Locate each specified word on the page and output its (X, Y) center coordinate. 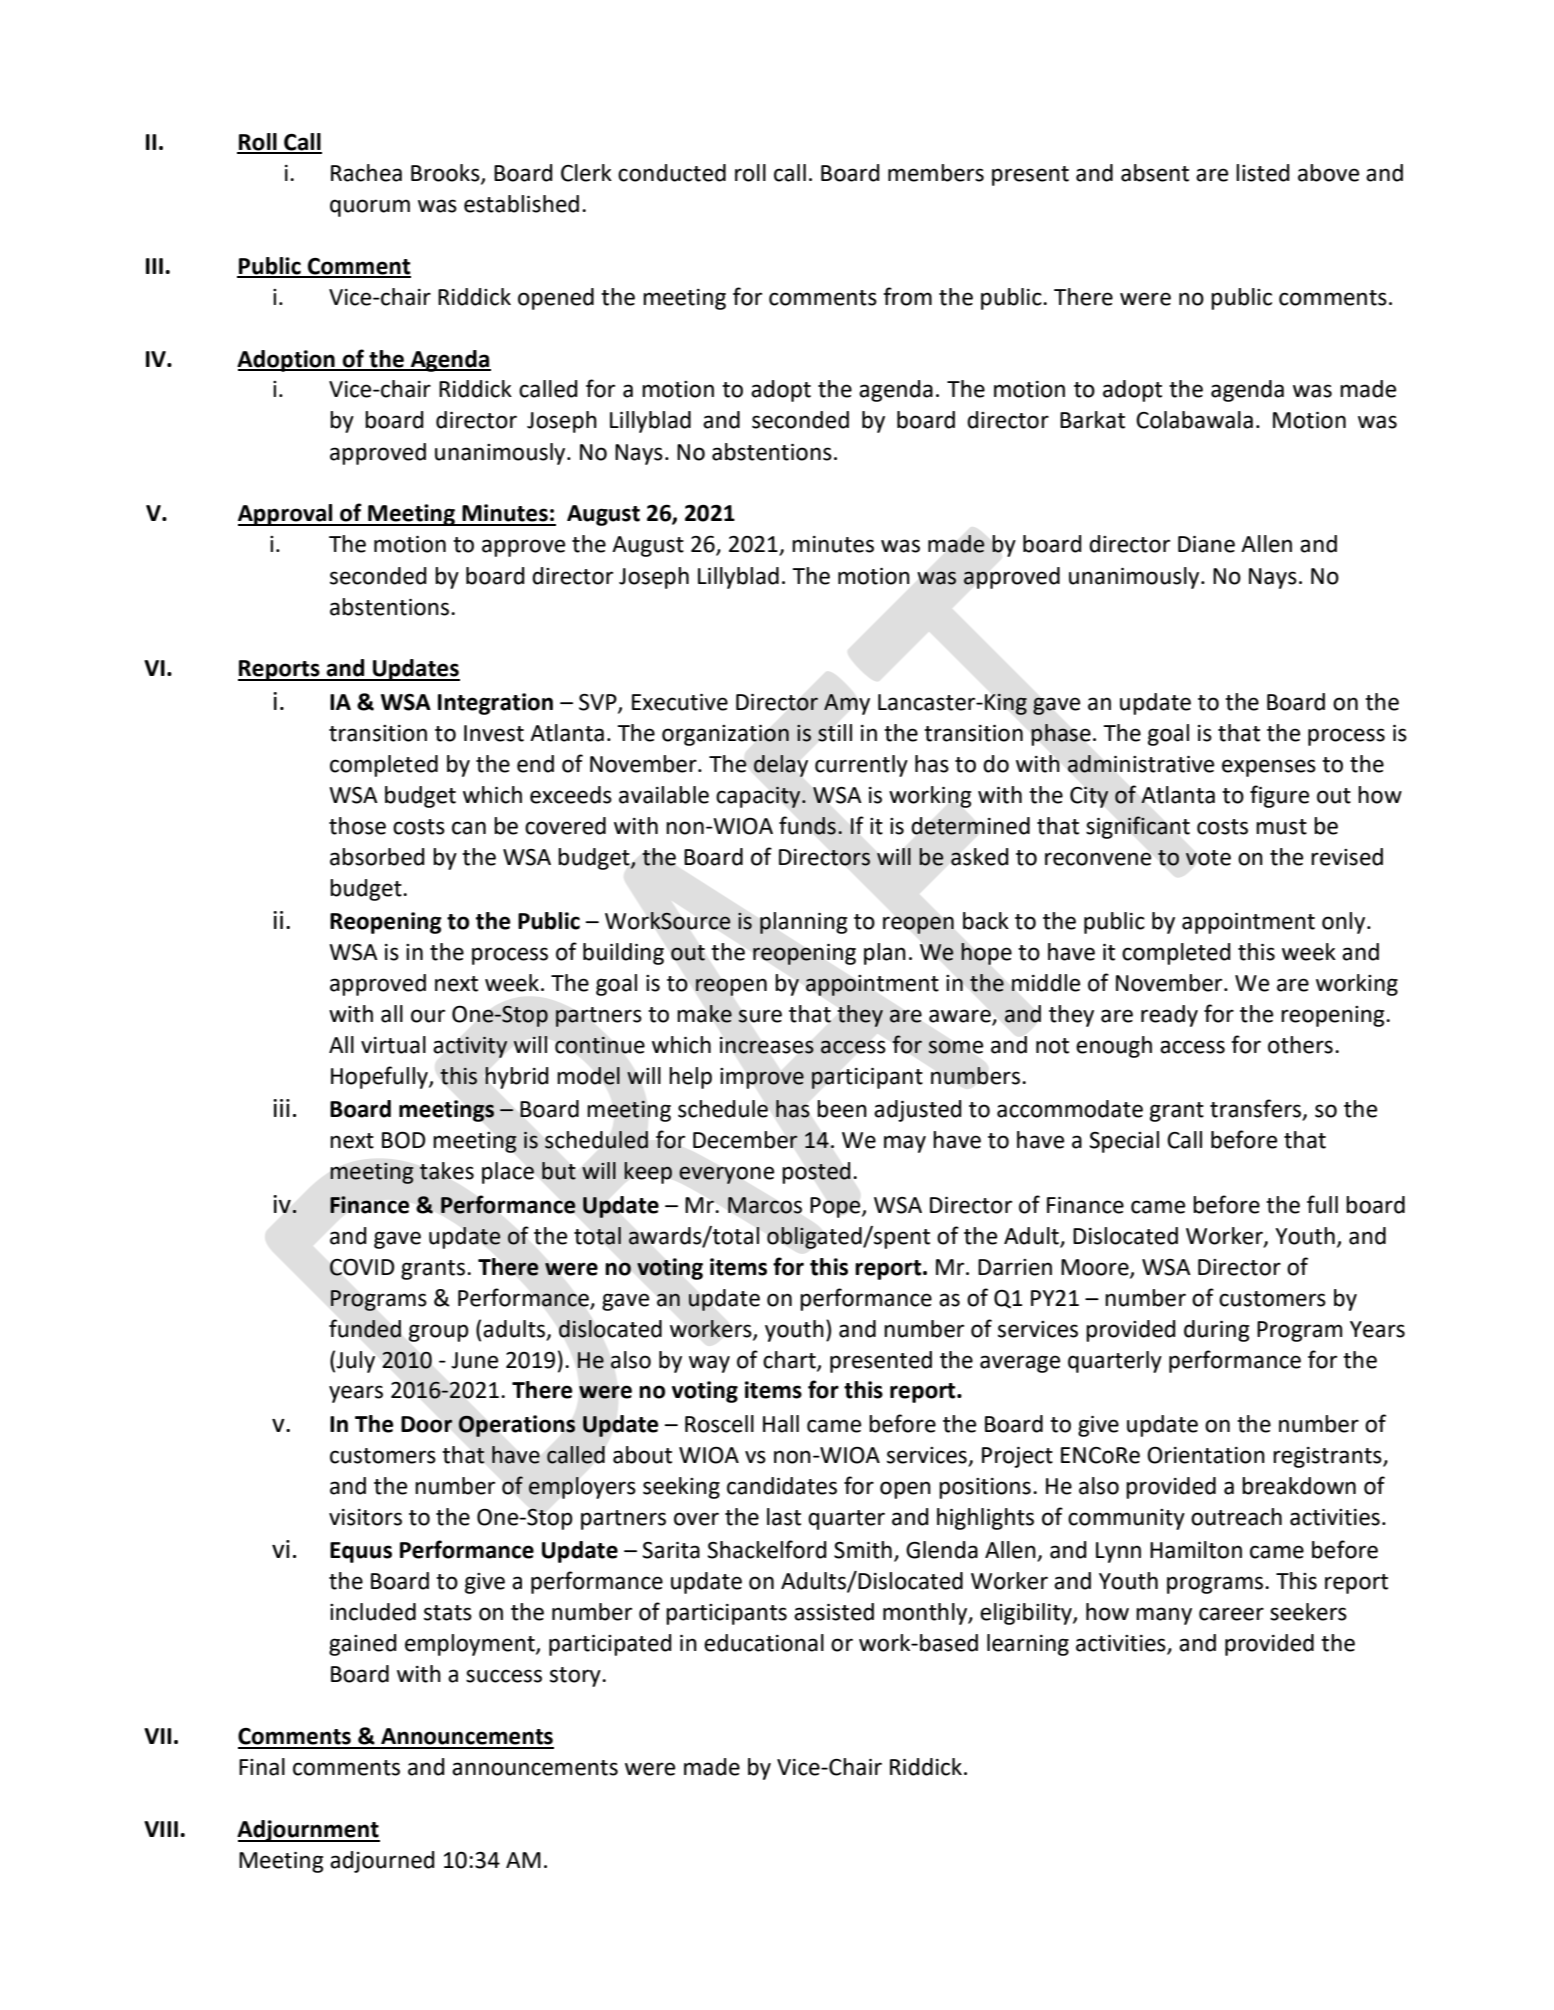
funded (365, 1328)
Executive (680, 702)
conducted (672, 173)
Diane (1206, 544)
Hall (781, 1424)
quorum (370, 208)
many (1164, 1616)
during (1216, 1331)
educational (764, 1643)
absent (1155, 173)
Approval (286, 515)
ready (1169, 1016)
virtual (393, 1045)
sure (760, 1016)
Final (262, 1767)
